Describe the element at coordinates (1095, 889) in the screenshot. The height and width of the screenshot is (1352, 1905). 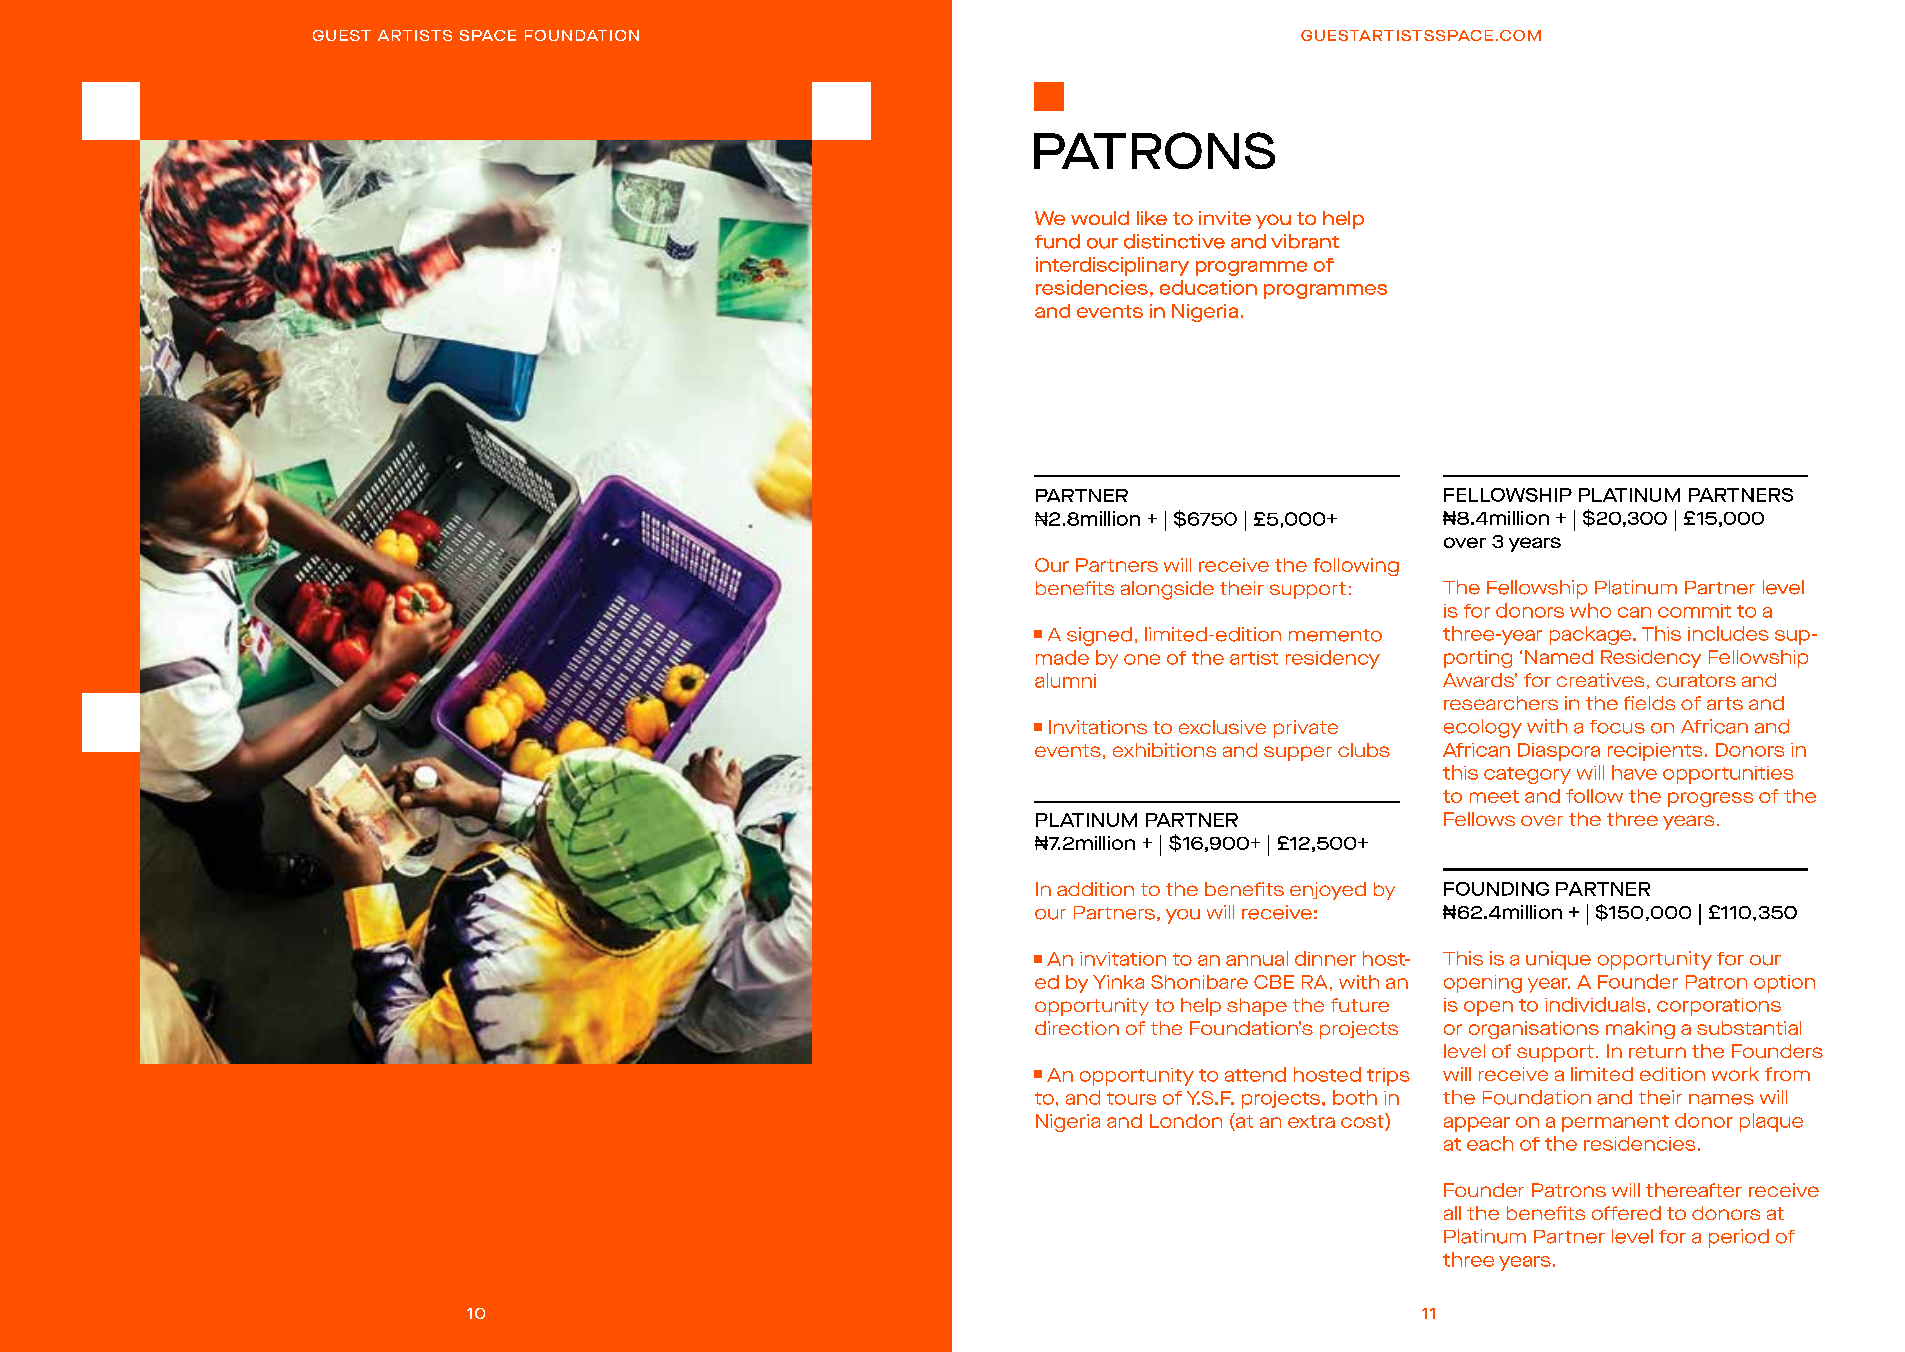
I see `addition` at that location.
